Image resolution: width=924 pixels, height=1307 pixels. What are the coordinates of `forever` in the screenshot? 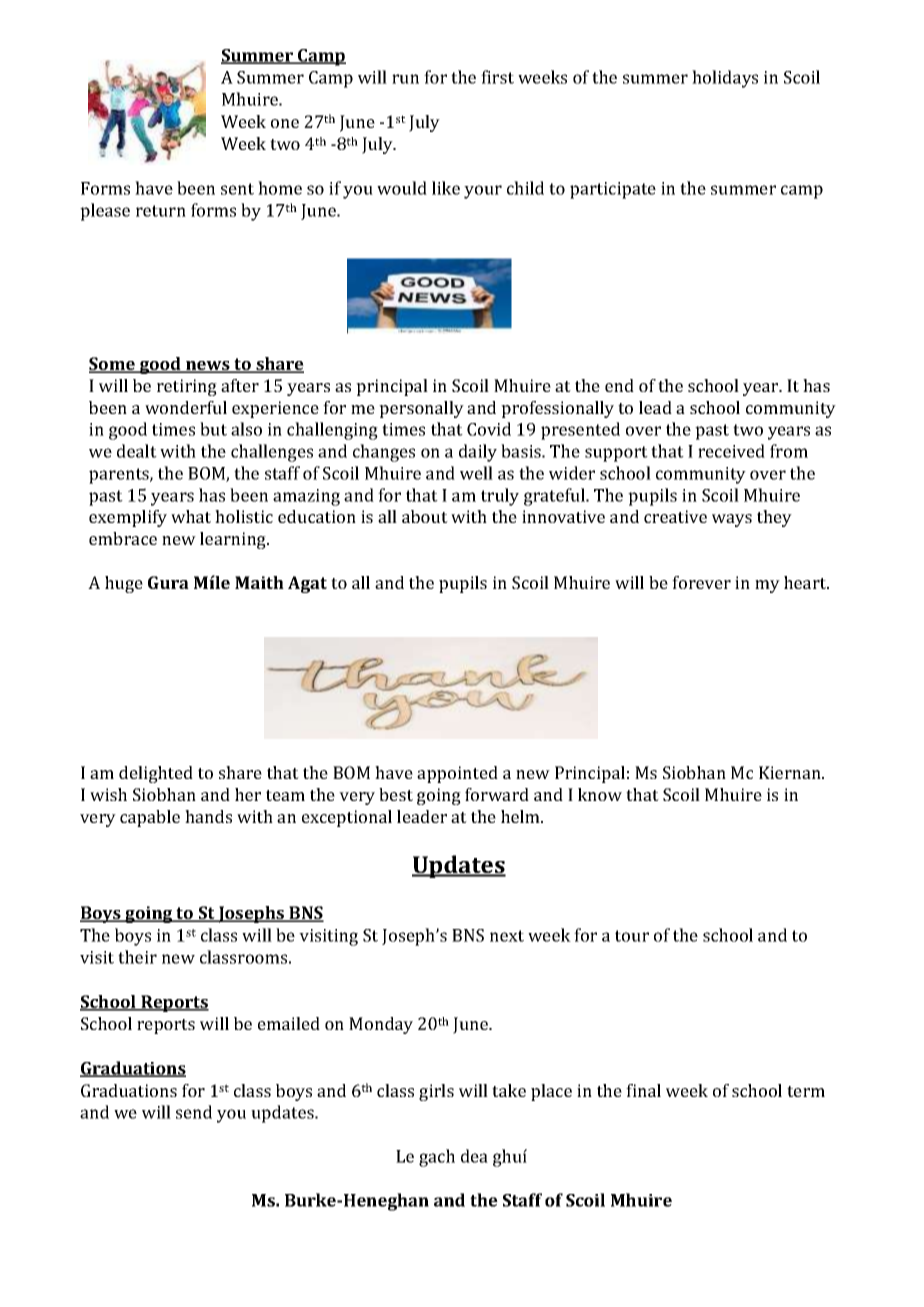 It's located at (701, 582).
